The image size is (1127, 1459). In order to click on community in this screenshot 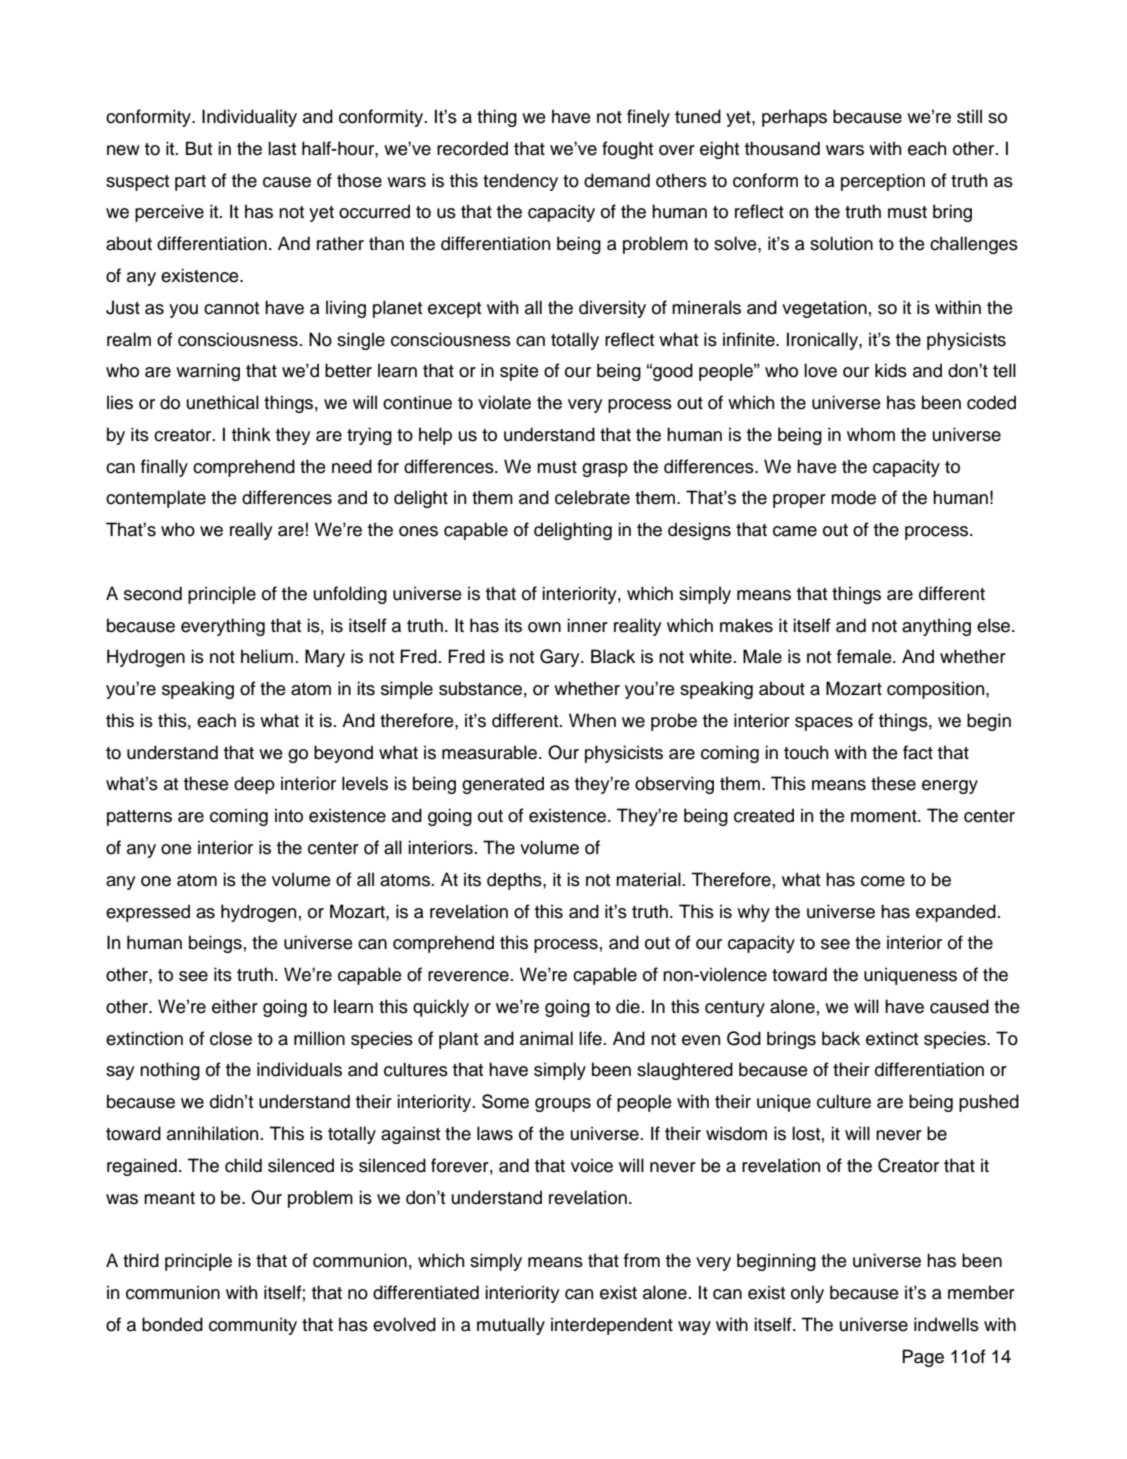, I will do `click(253, 1326)`.
